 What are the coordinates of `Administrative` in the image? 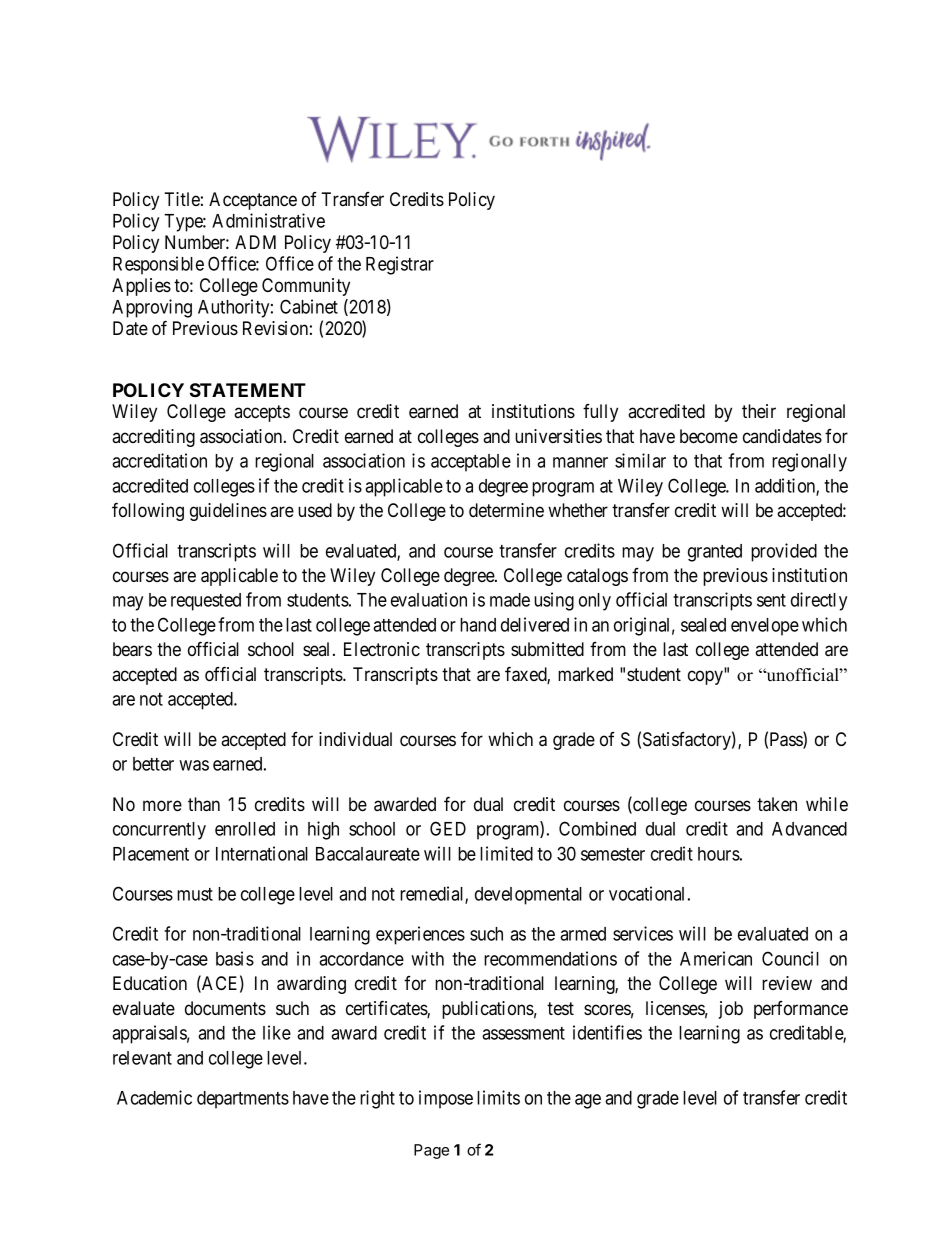 It's located at (268, 220).
